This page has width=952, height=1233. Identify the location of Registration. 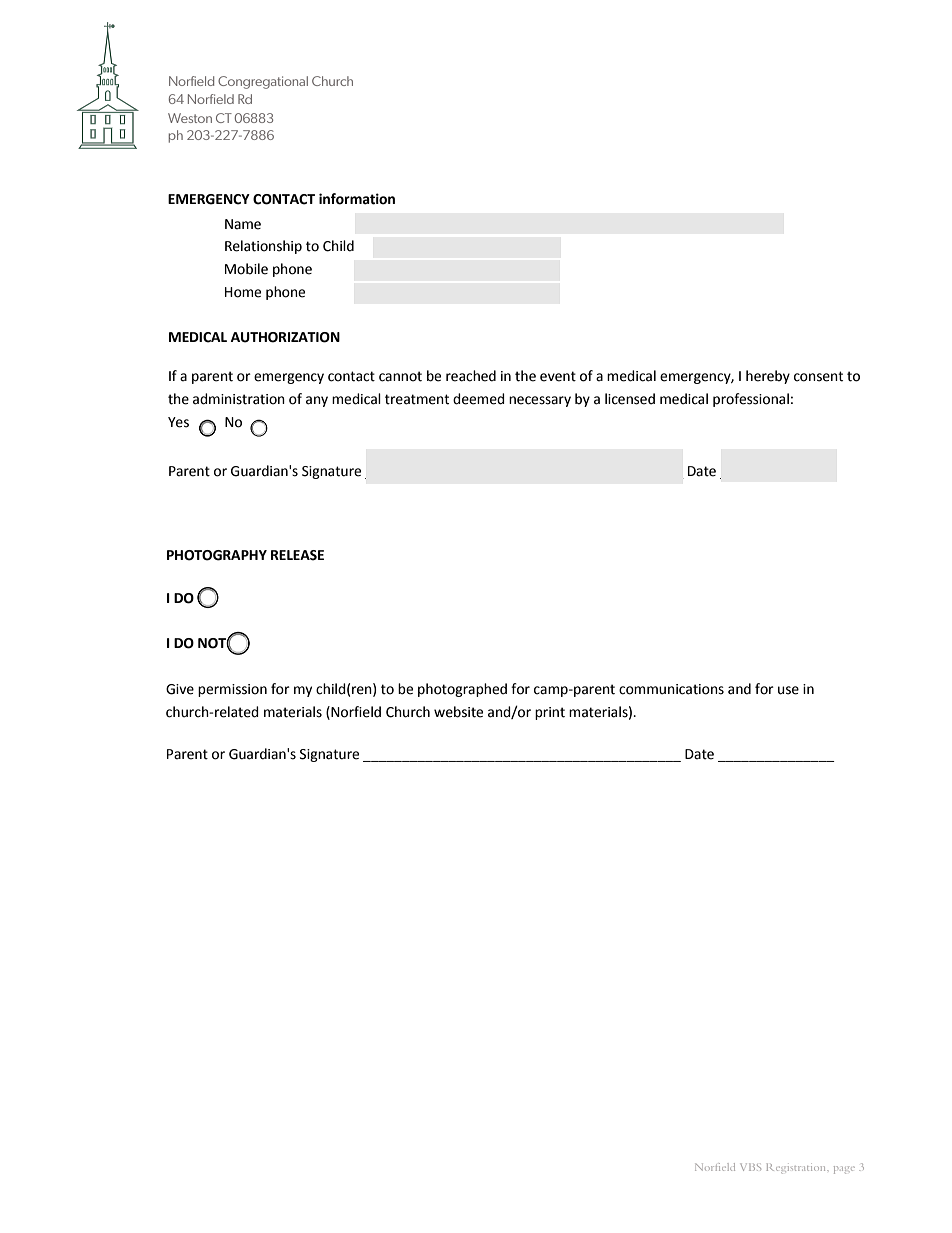
(797, 1168).
